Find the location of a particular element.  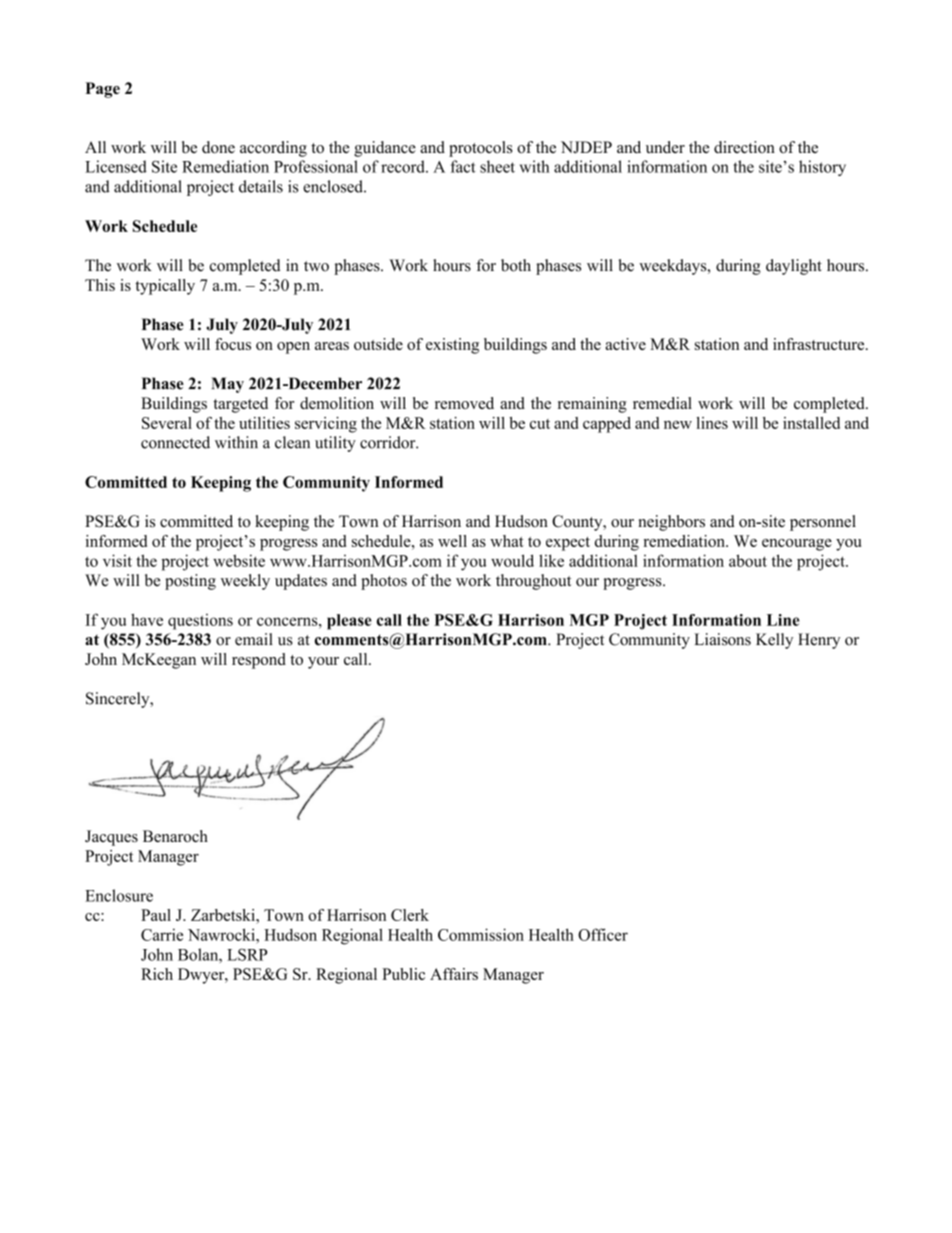

Kelly is located at coordinates (774, 641).
